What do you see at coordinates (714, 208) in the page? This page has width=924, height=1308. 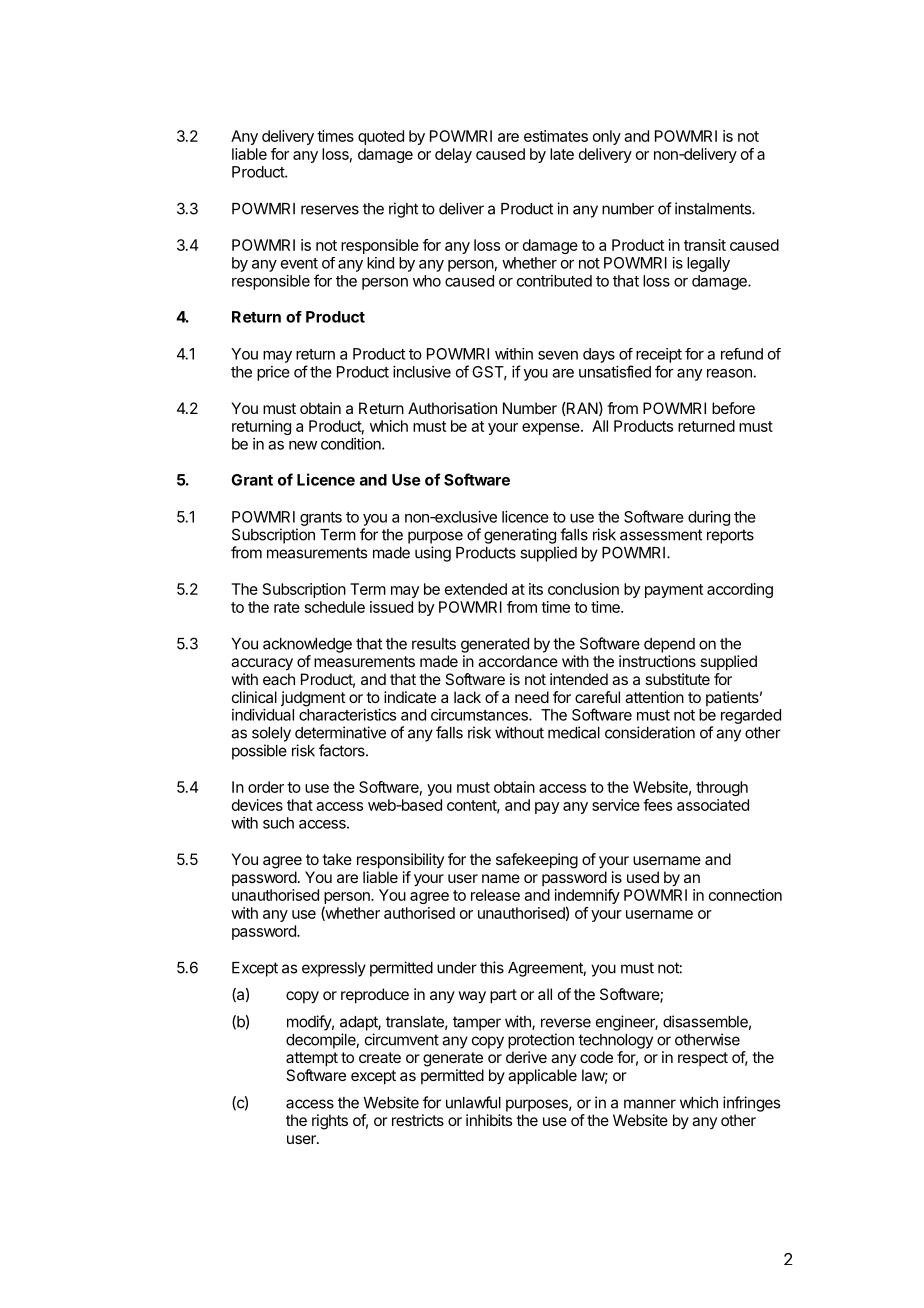 I see `instalments` at bounding box center [714, 208].
